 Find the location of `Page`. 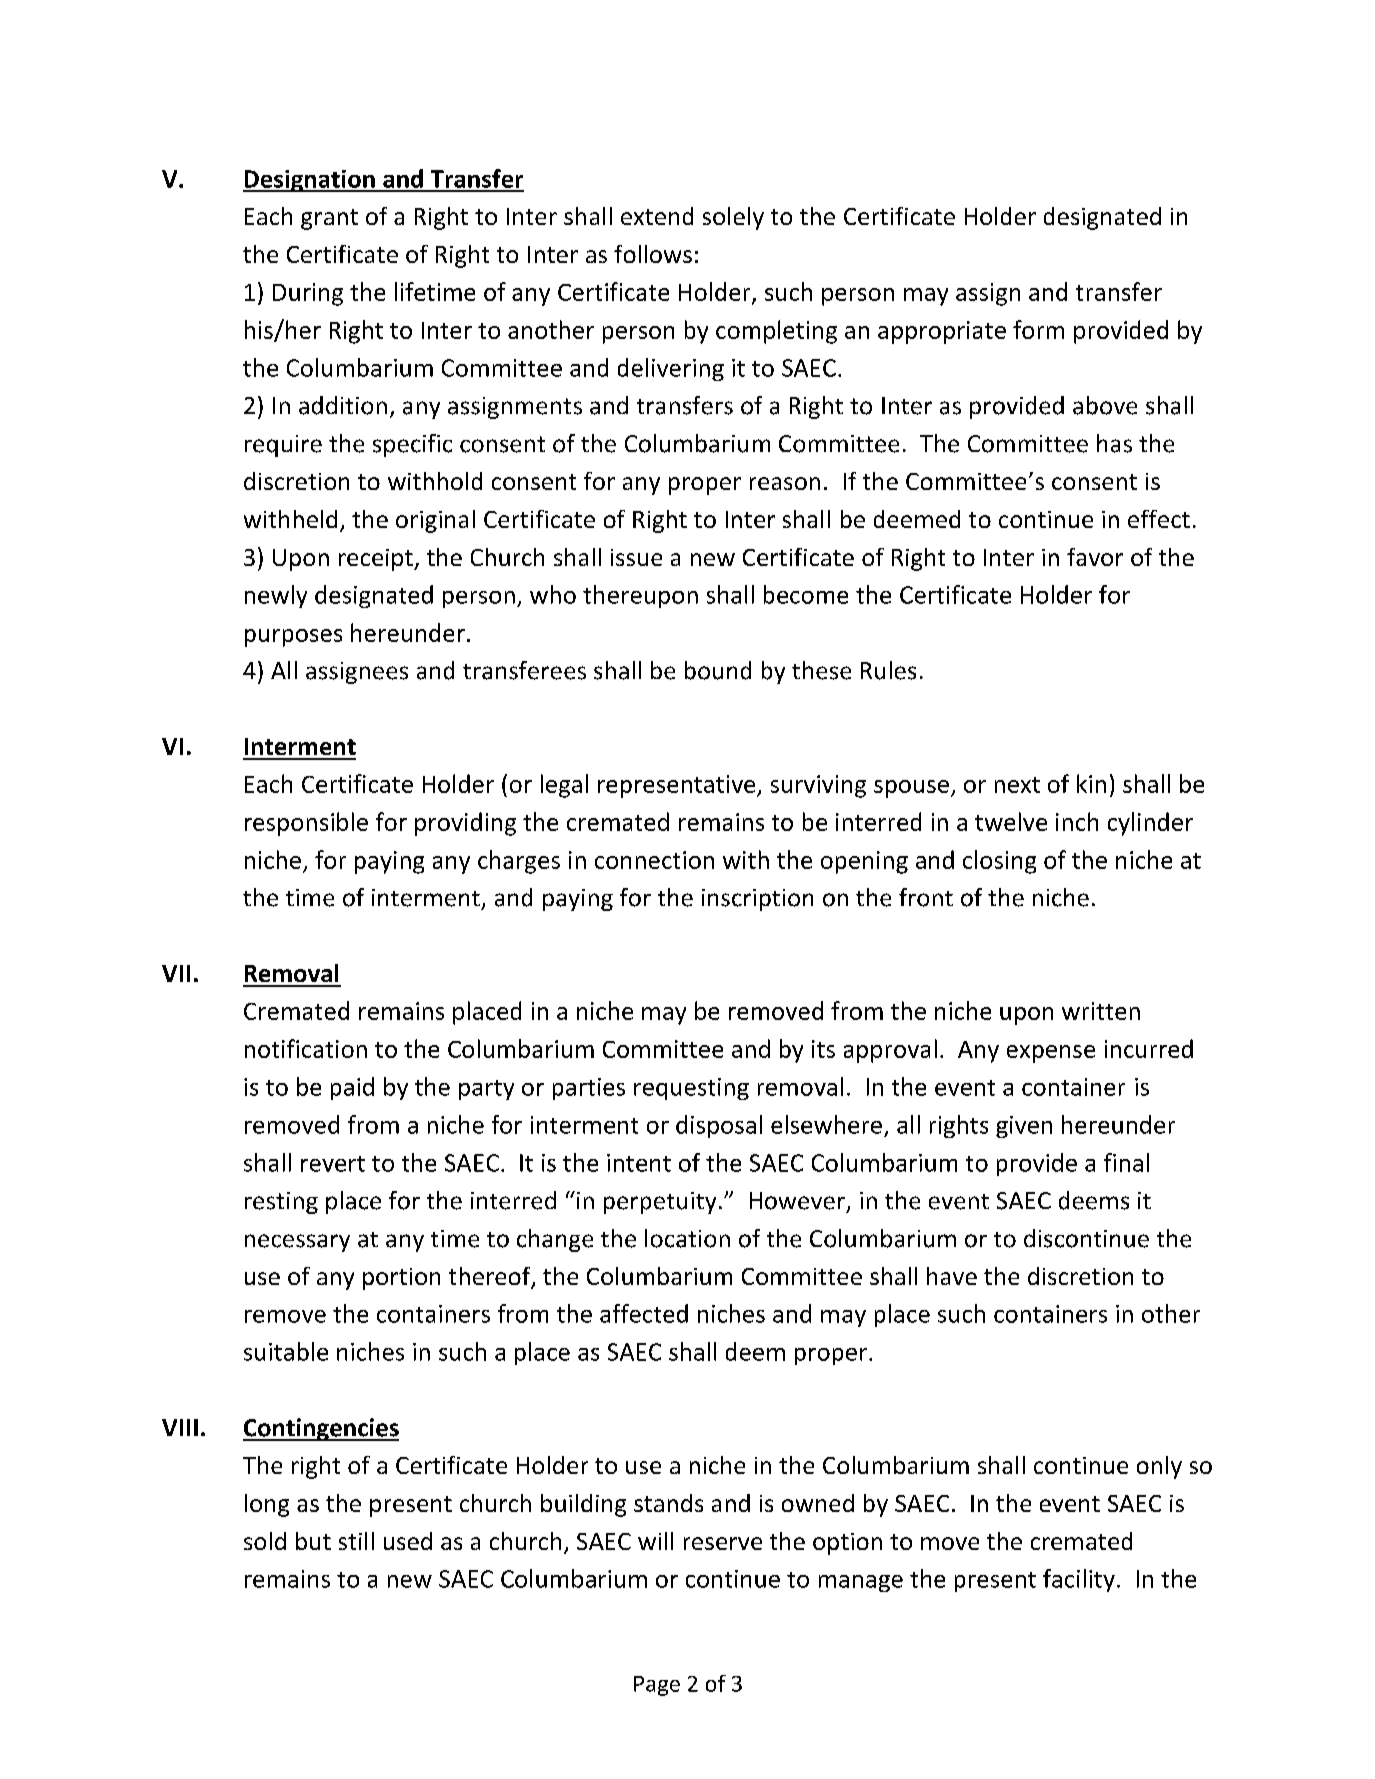

Page is located at coordinates (657, 1686).
